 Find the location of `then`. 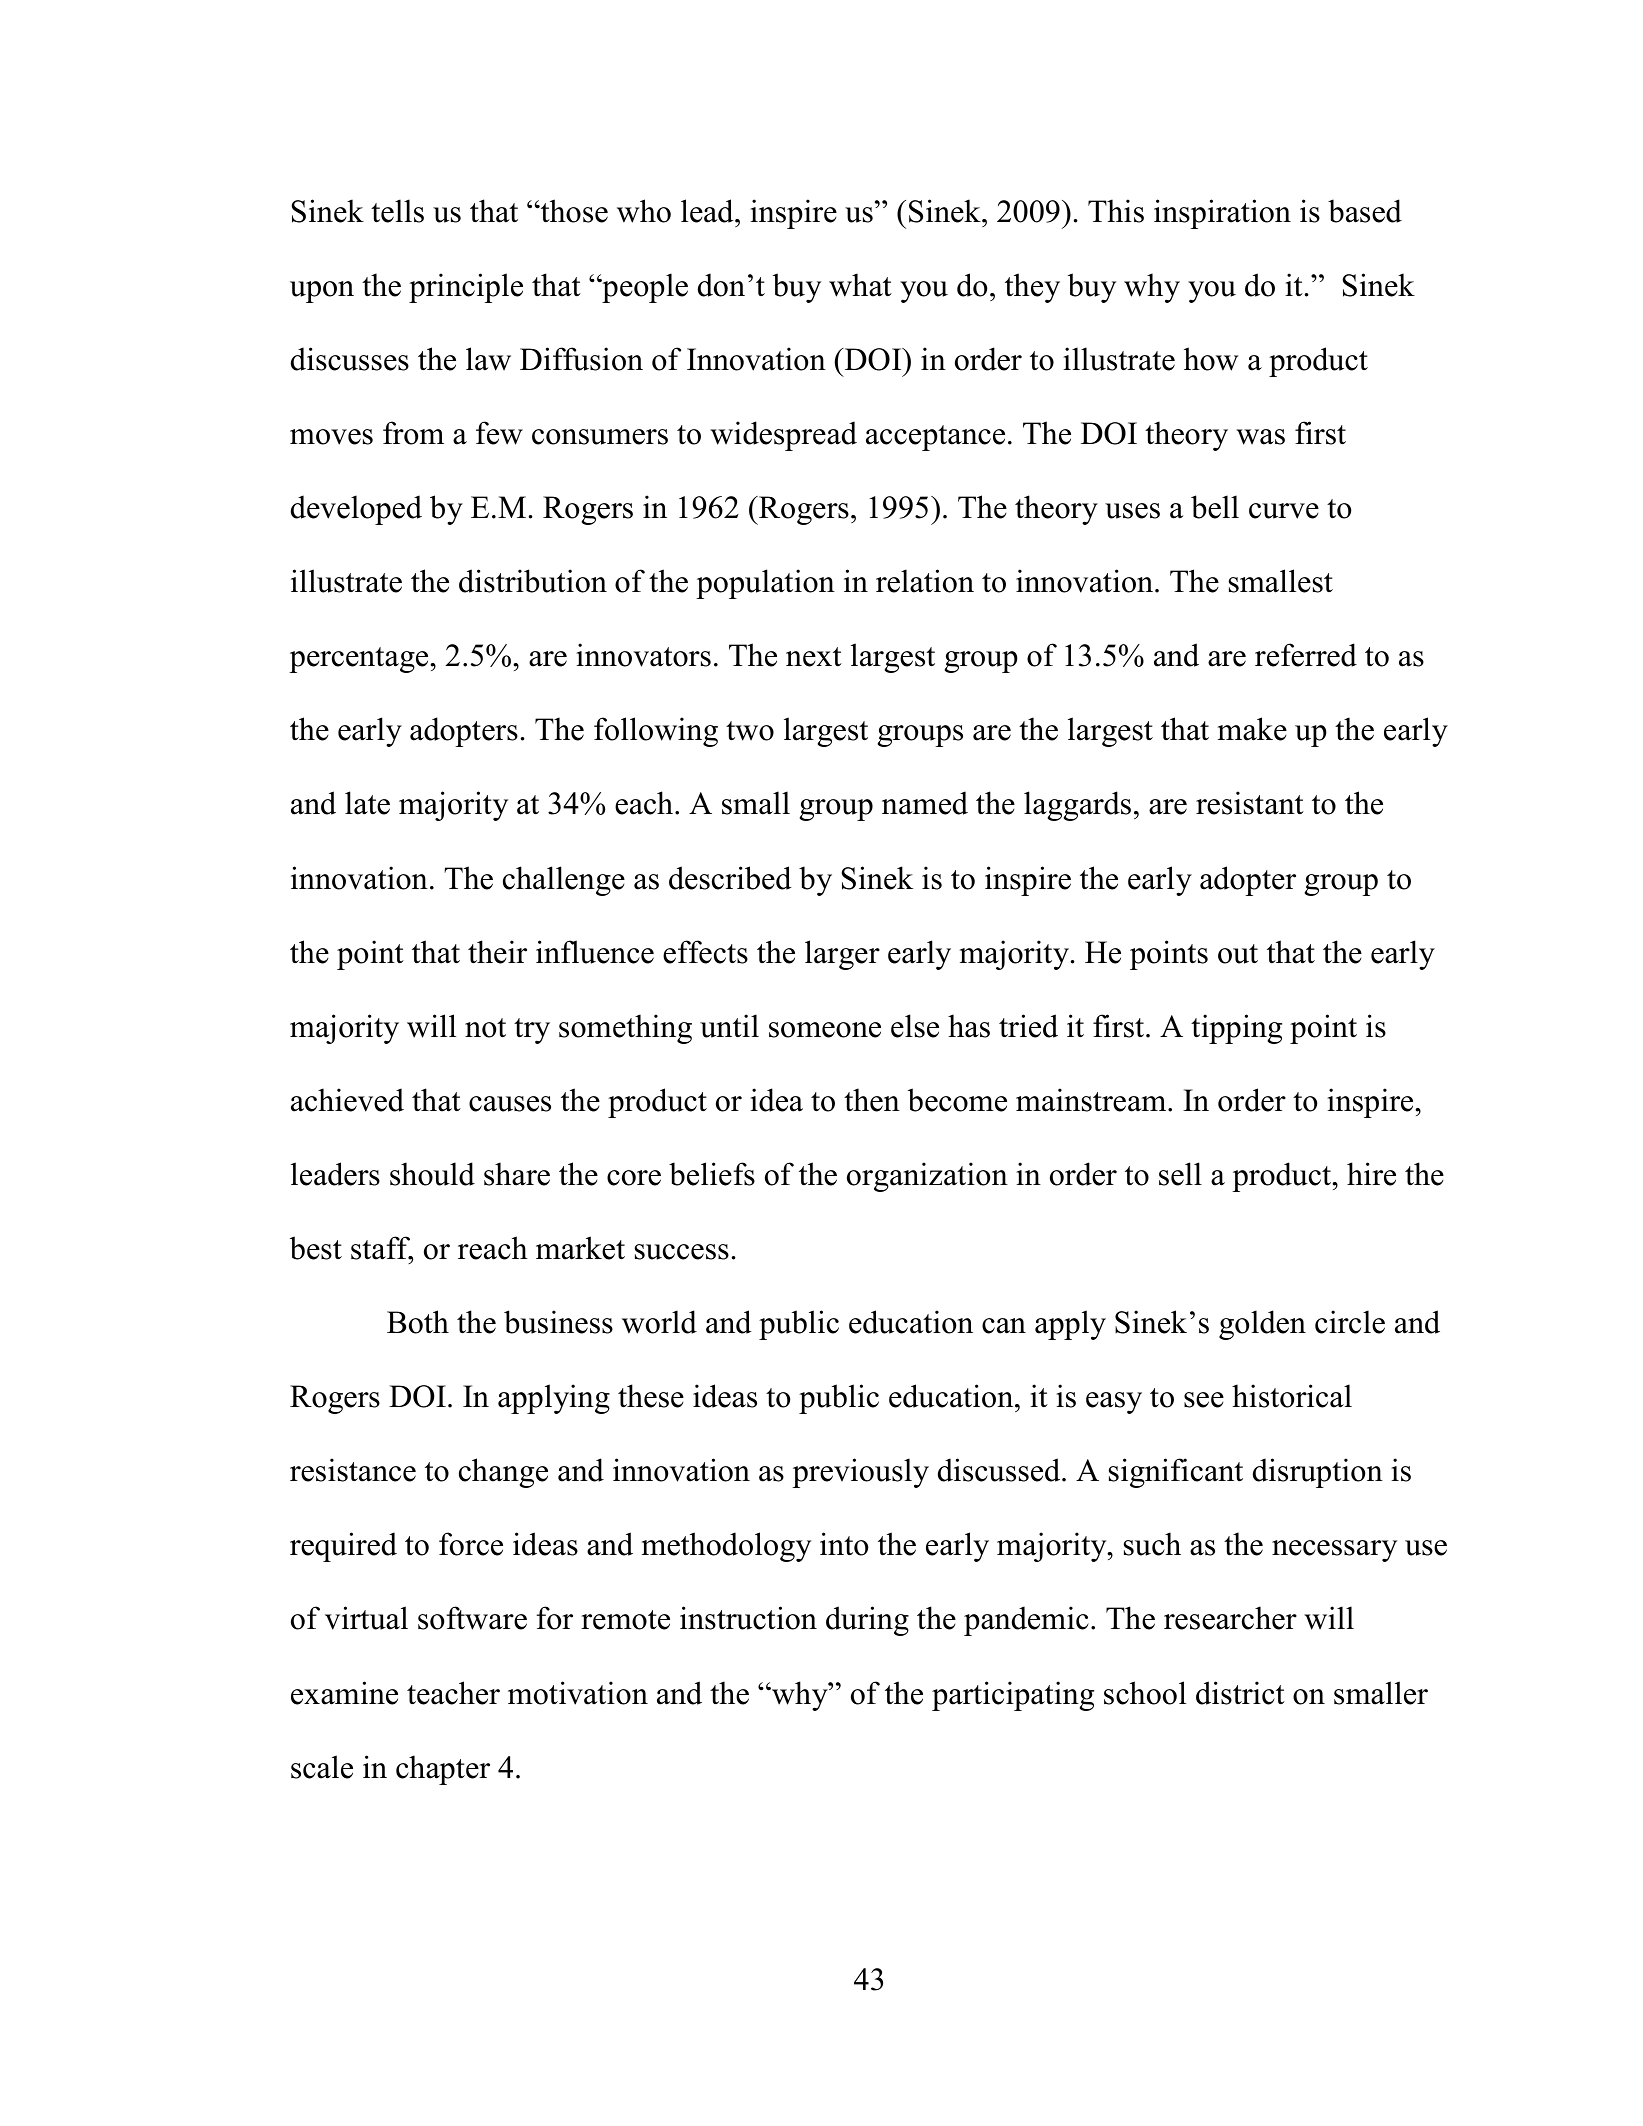

then is located at coordinates (872, 1100).
